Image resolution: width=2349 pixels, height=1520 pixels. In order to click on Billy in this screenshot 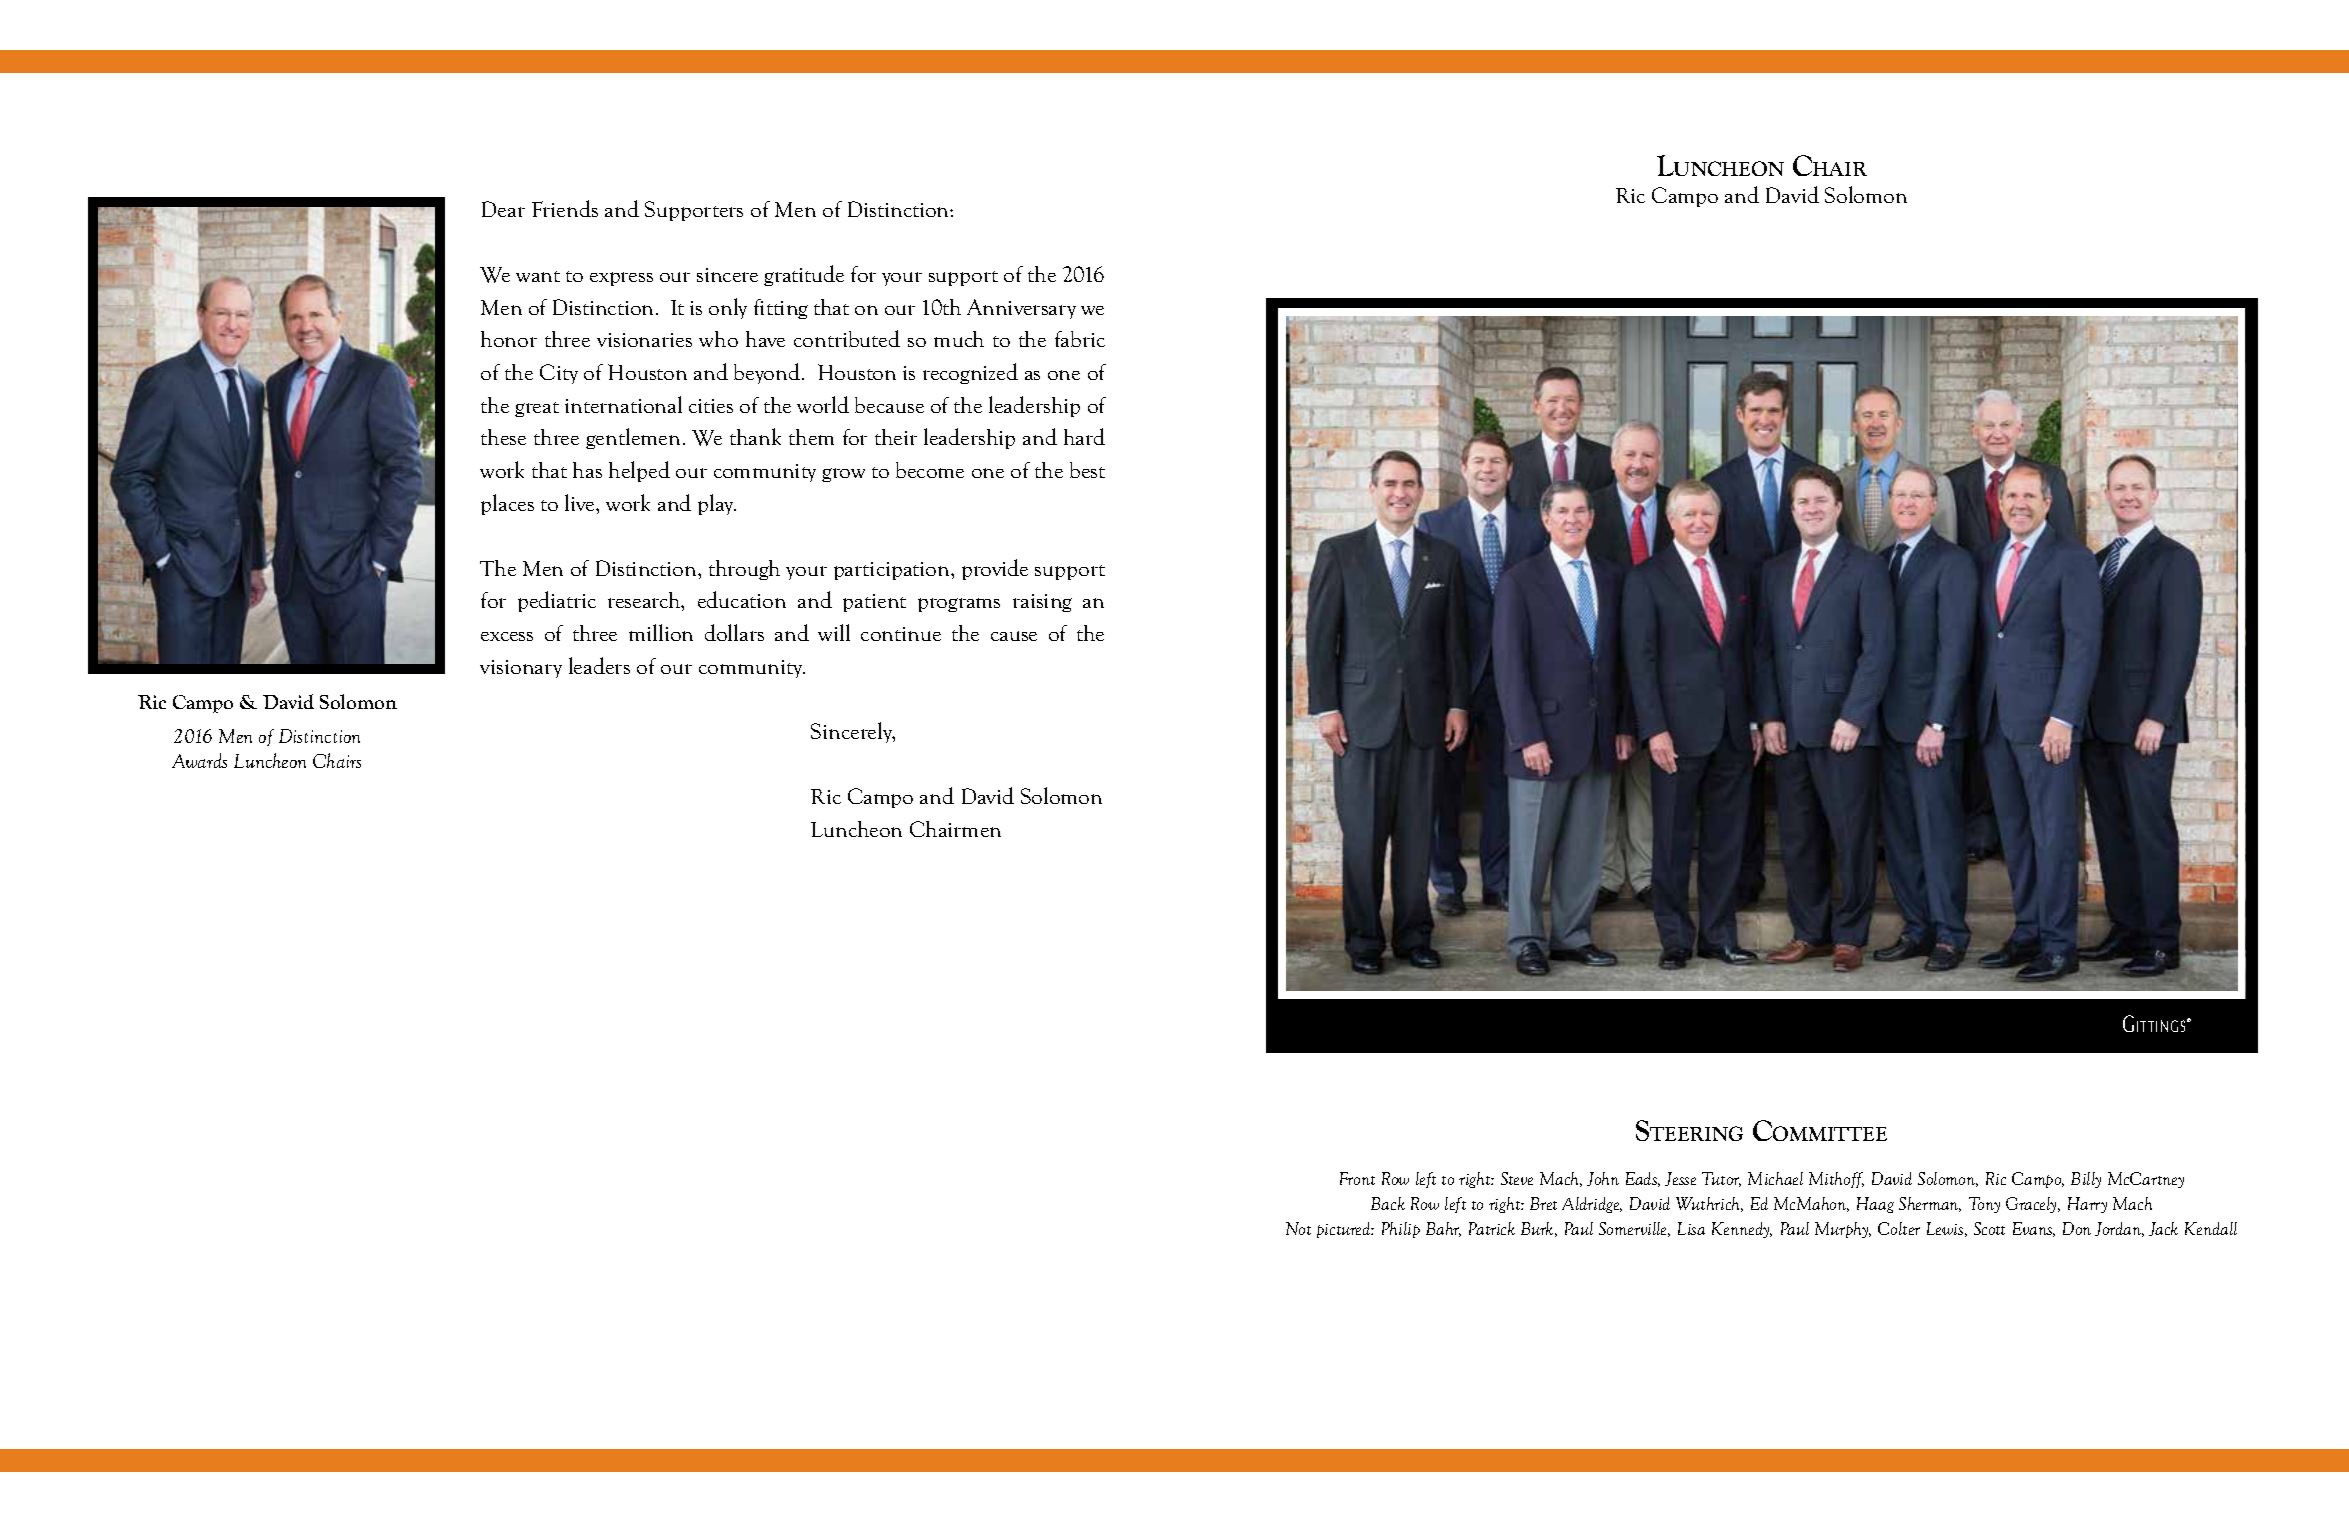, I will do `click(2086, 1180)`.
